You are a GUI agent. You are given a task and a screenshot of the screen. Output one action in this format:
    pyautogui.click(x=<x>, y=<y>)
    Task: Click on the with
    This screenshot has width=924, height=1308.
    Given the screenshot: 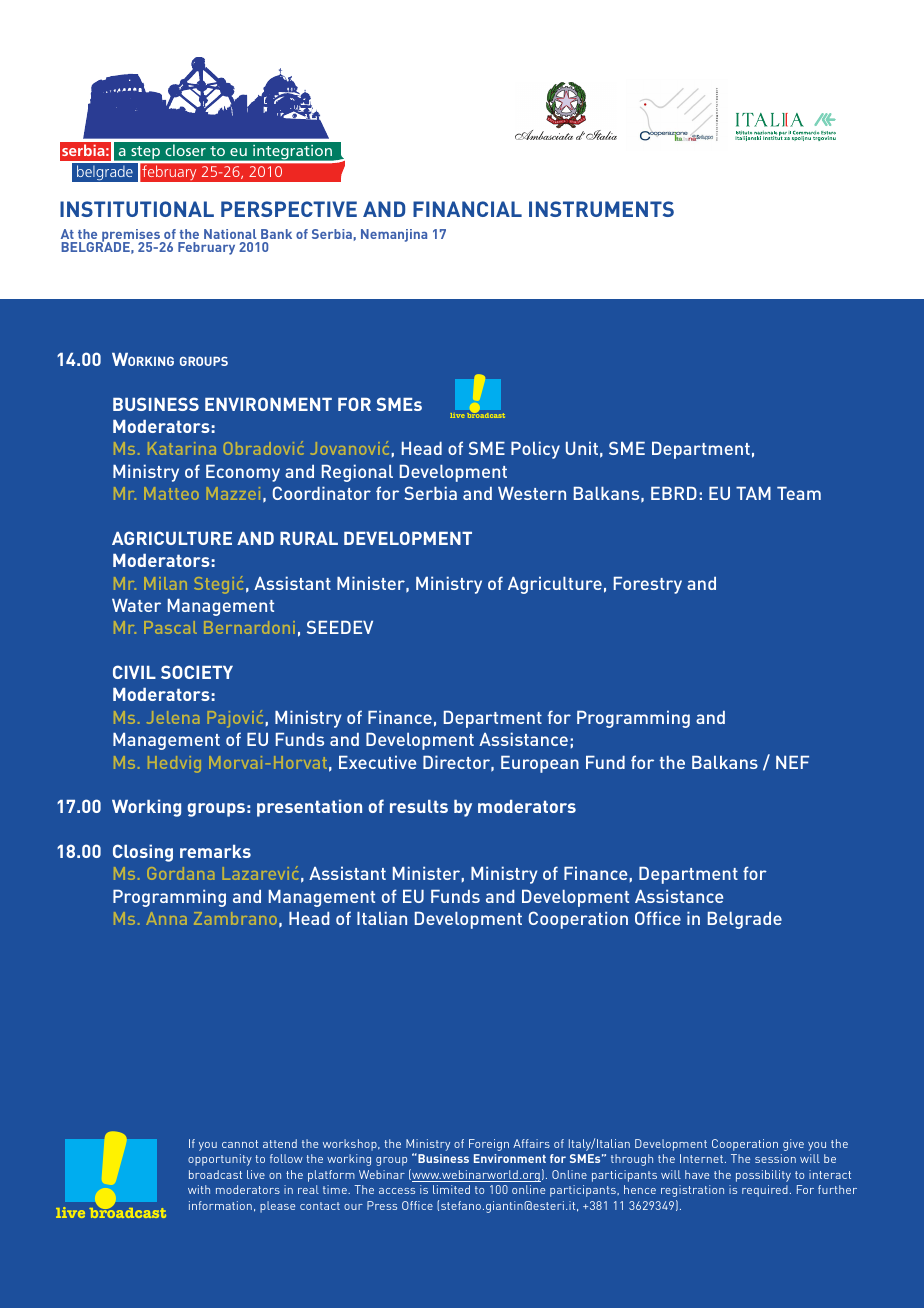 What is the action you would take?
    pyautogui.click(x=199, y=1189)
